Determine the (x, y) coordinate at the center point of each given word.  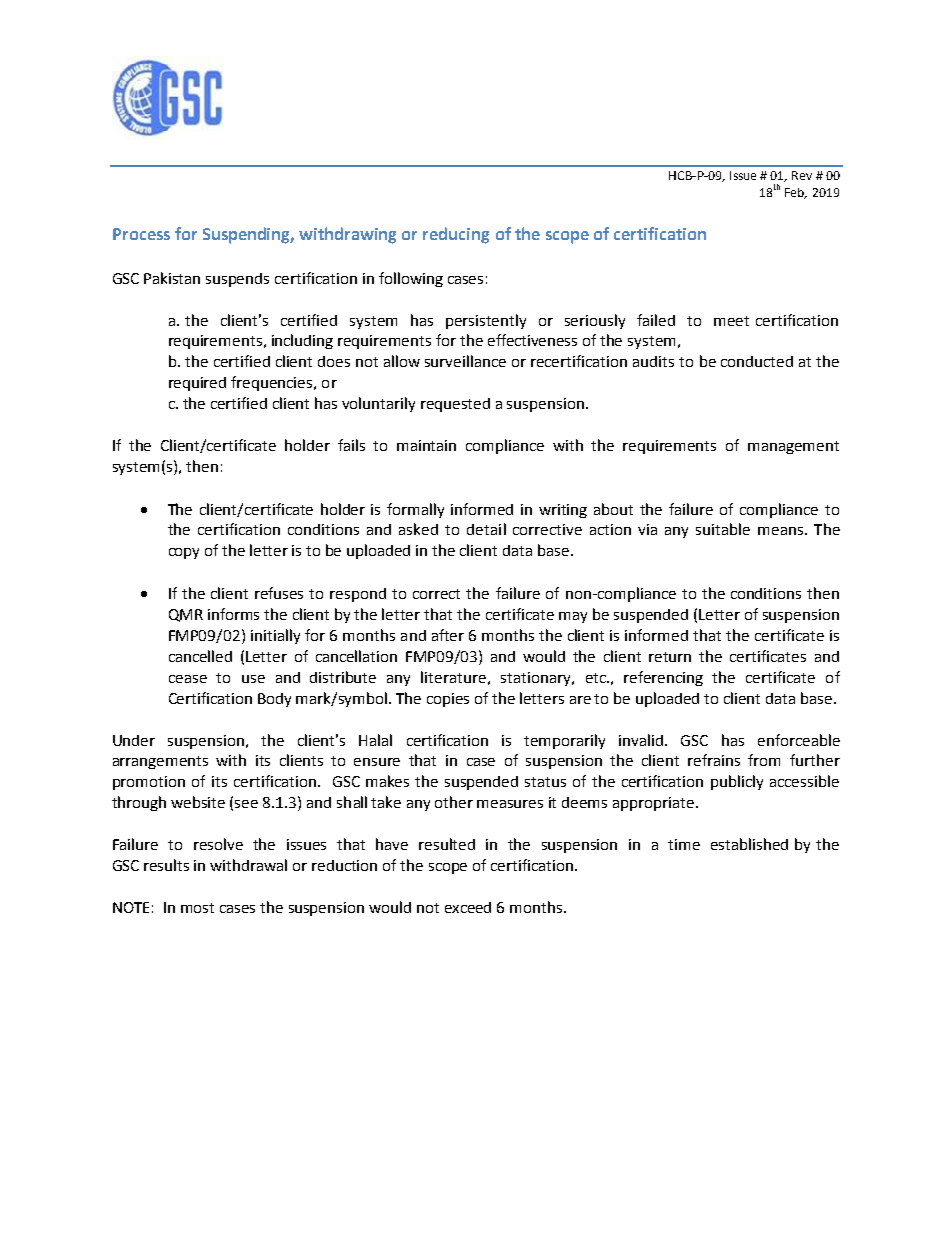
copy (184, 553)
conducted (757, 361)
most (197, 908)
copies (448, 700)
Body (274, 700)
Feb (796, 193)
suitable (723, 529)
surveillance (465, 361)
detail (486, 529)
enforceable (799, 740)
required (197, 384)
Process (141, 234)
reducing (456, 235)
